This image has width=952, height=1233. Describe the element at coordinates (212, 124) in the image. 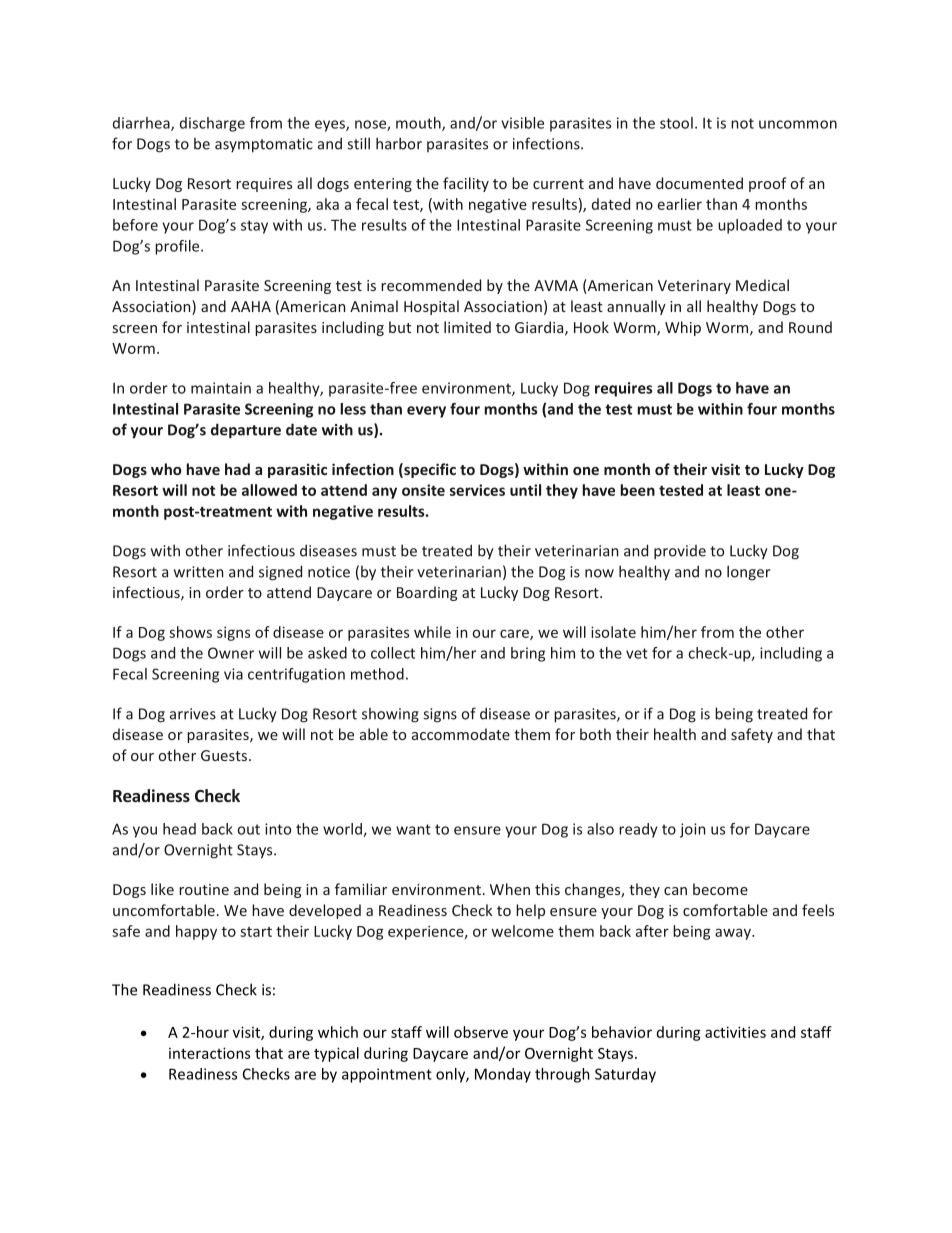

I see `discharge` at that location.
